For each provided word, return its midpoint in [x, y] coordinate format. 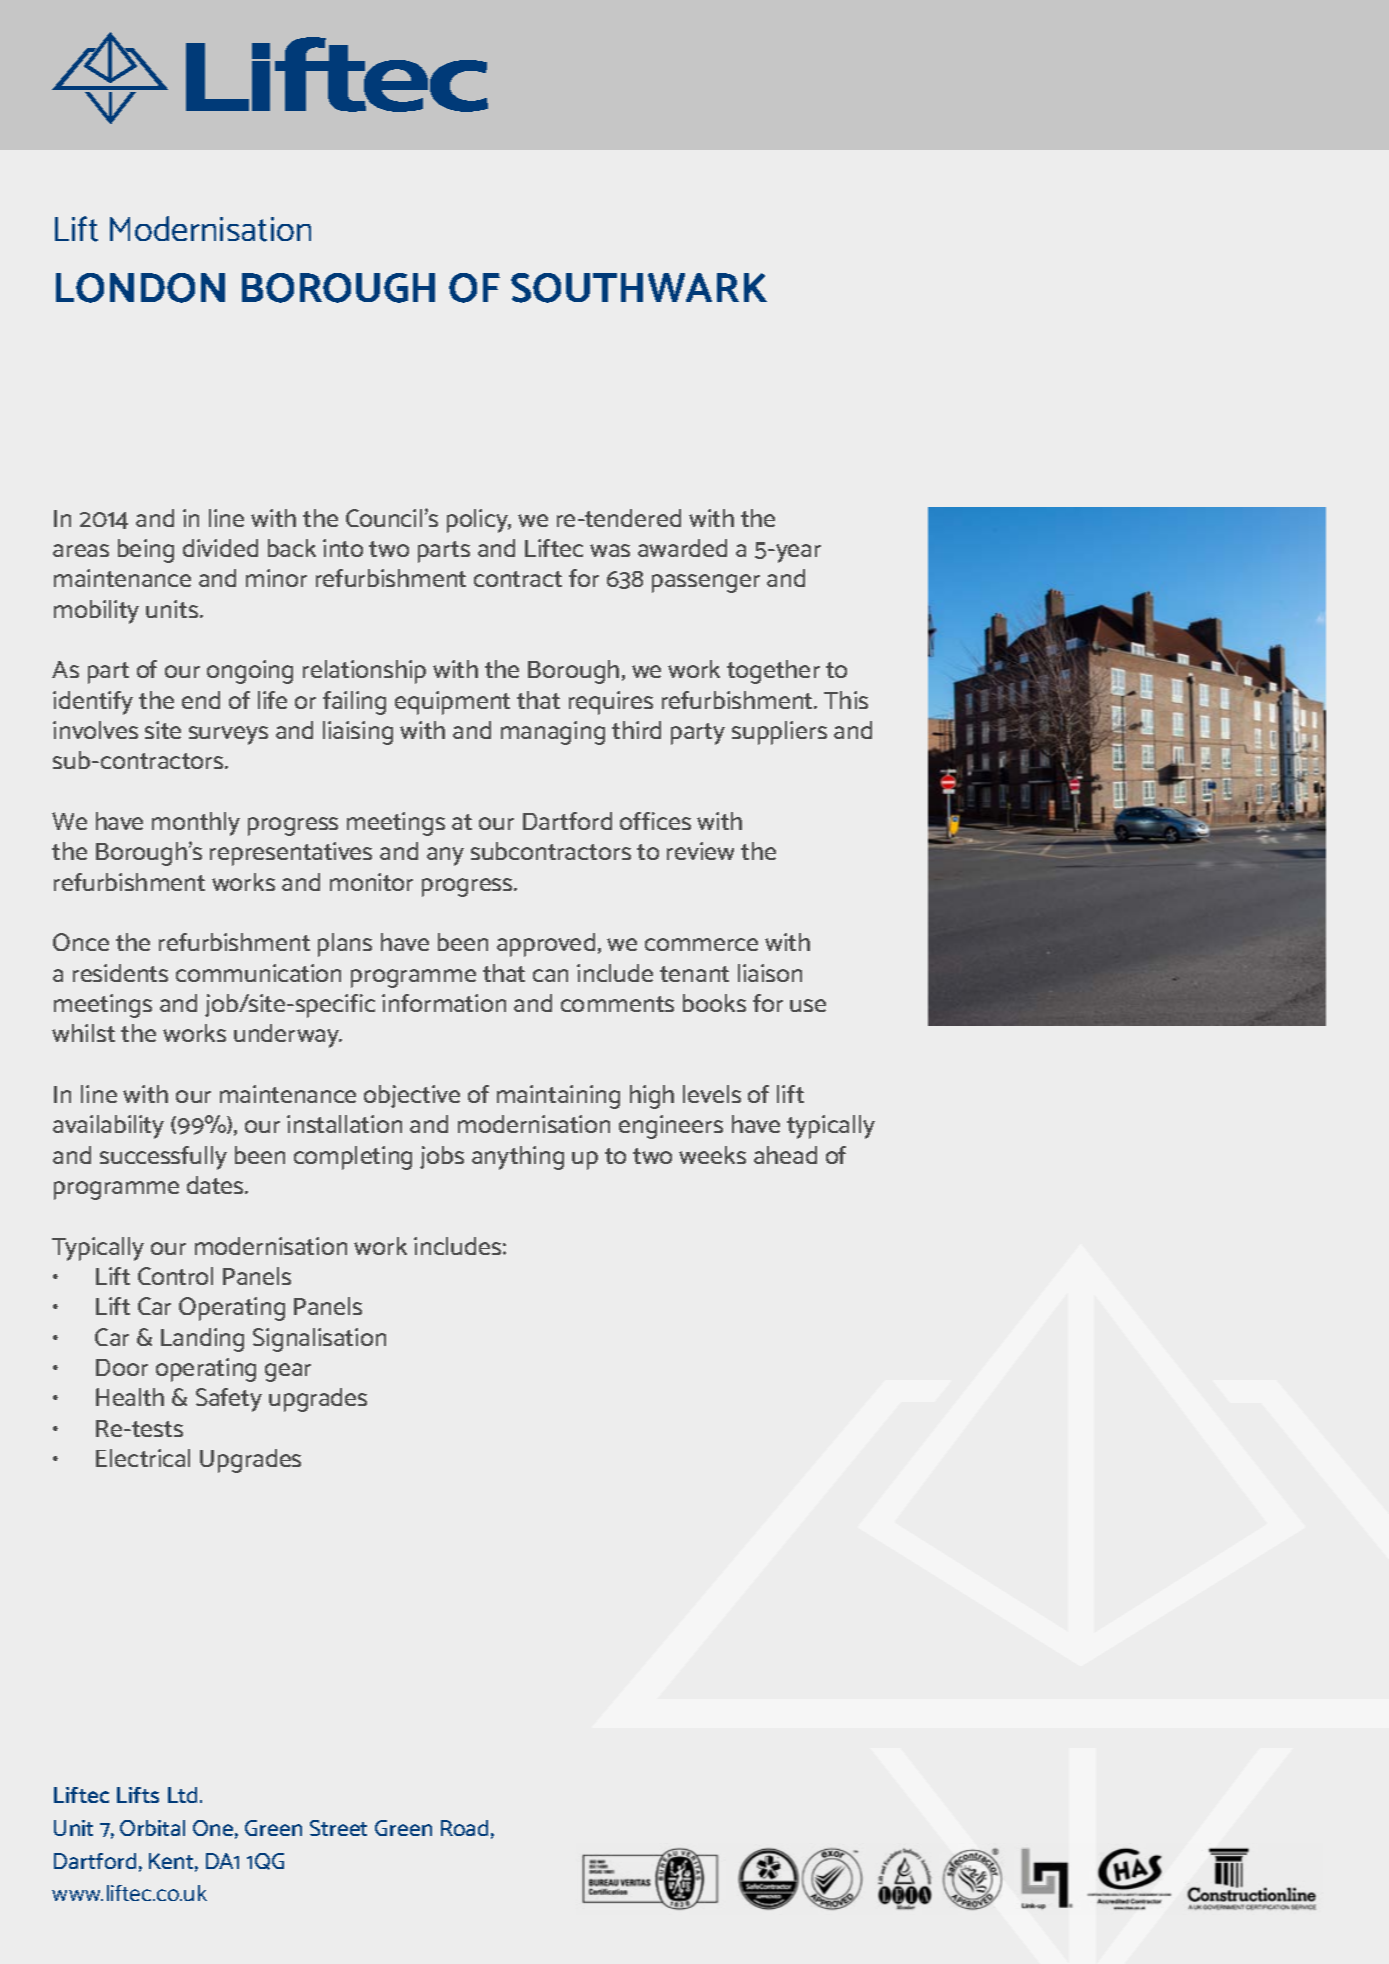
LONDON [140, 288]
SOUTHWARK [639, 288]
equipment [452, 703]
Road [464, 1828]
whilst [83, 1033]
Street [338, 1828]
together [773, 672]
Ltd [182, 1795]
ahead [785, 1155]
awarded [682, 548]
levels [712, 1094]
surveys [228, 735]
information [444, 1003]
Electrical [143, 1458]
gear [288, 1372]
